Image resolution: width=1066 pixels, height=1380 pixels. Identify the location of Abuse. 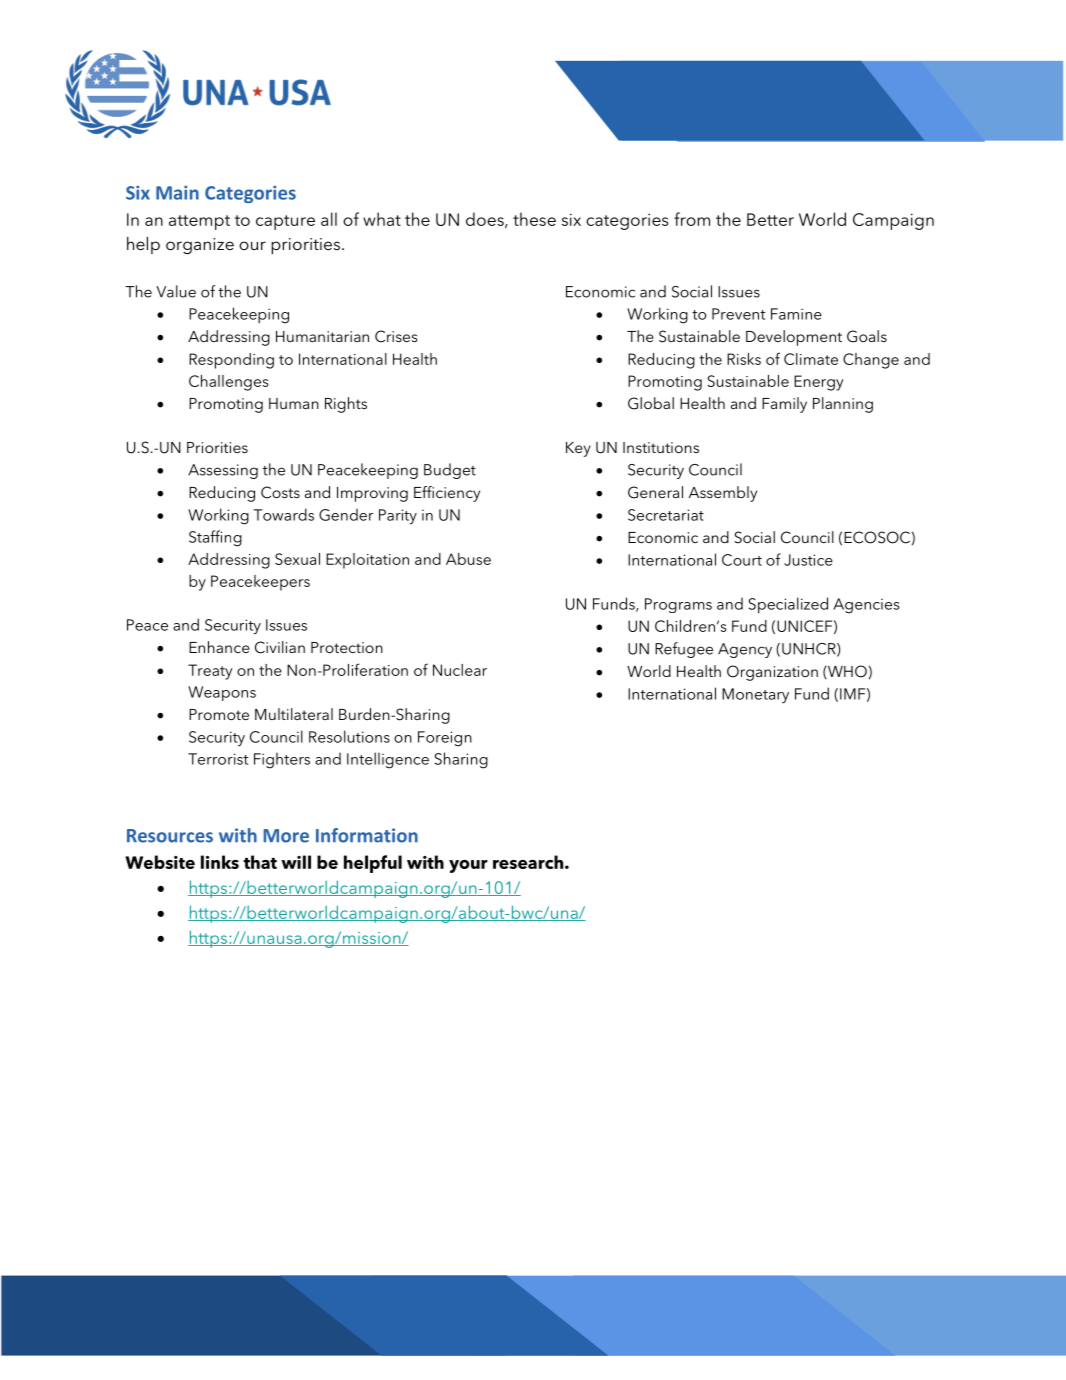
(468, 559).
